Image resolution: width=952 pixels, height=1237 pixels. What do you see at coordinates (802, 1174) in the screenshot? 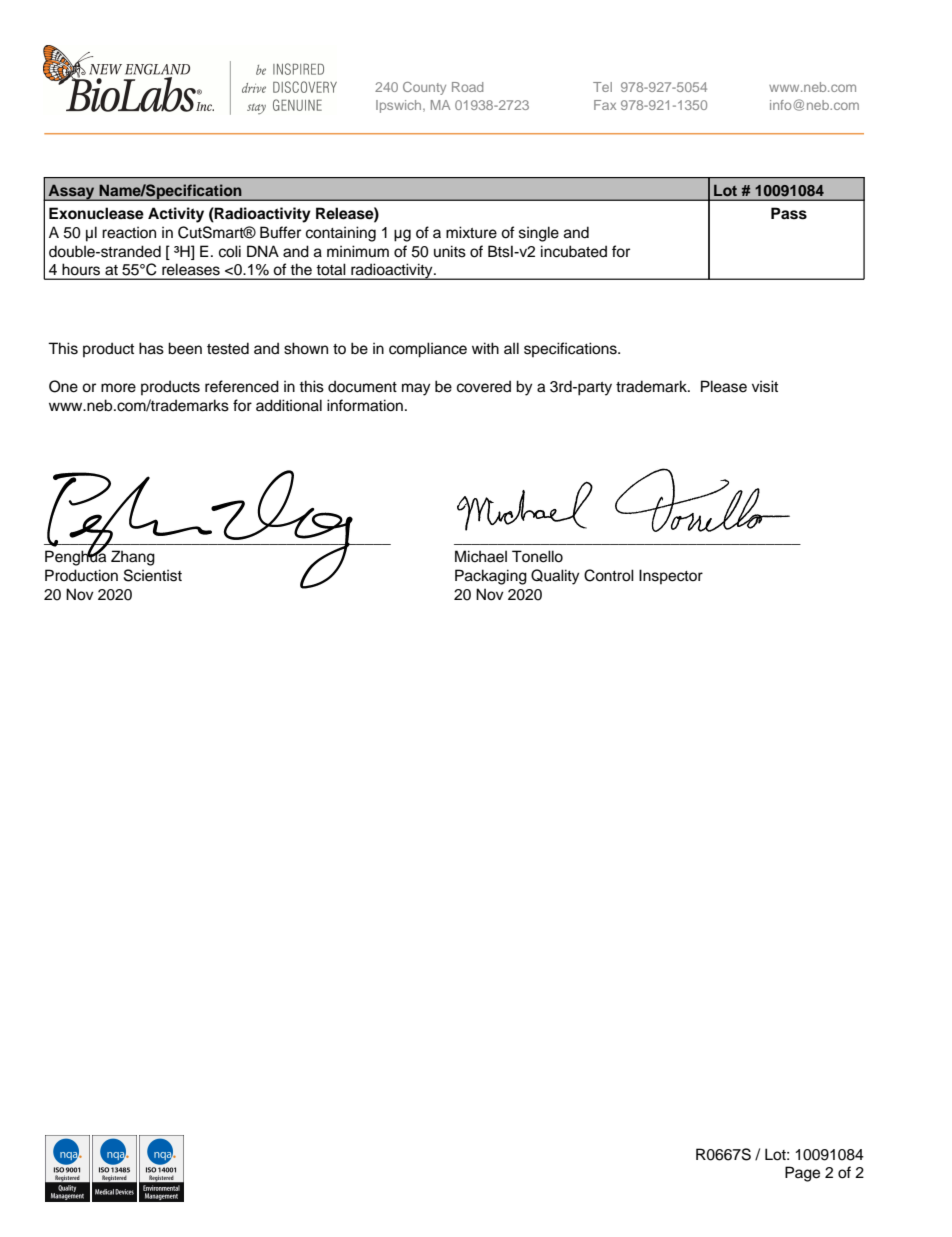
I see `Page` at bounding box center [802, 1174].
